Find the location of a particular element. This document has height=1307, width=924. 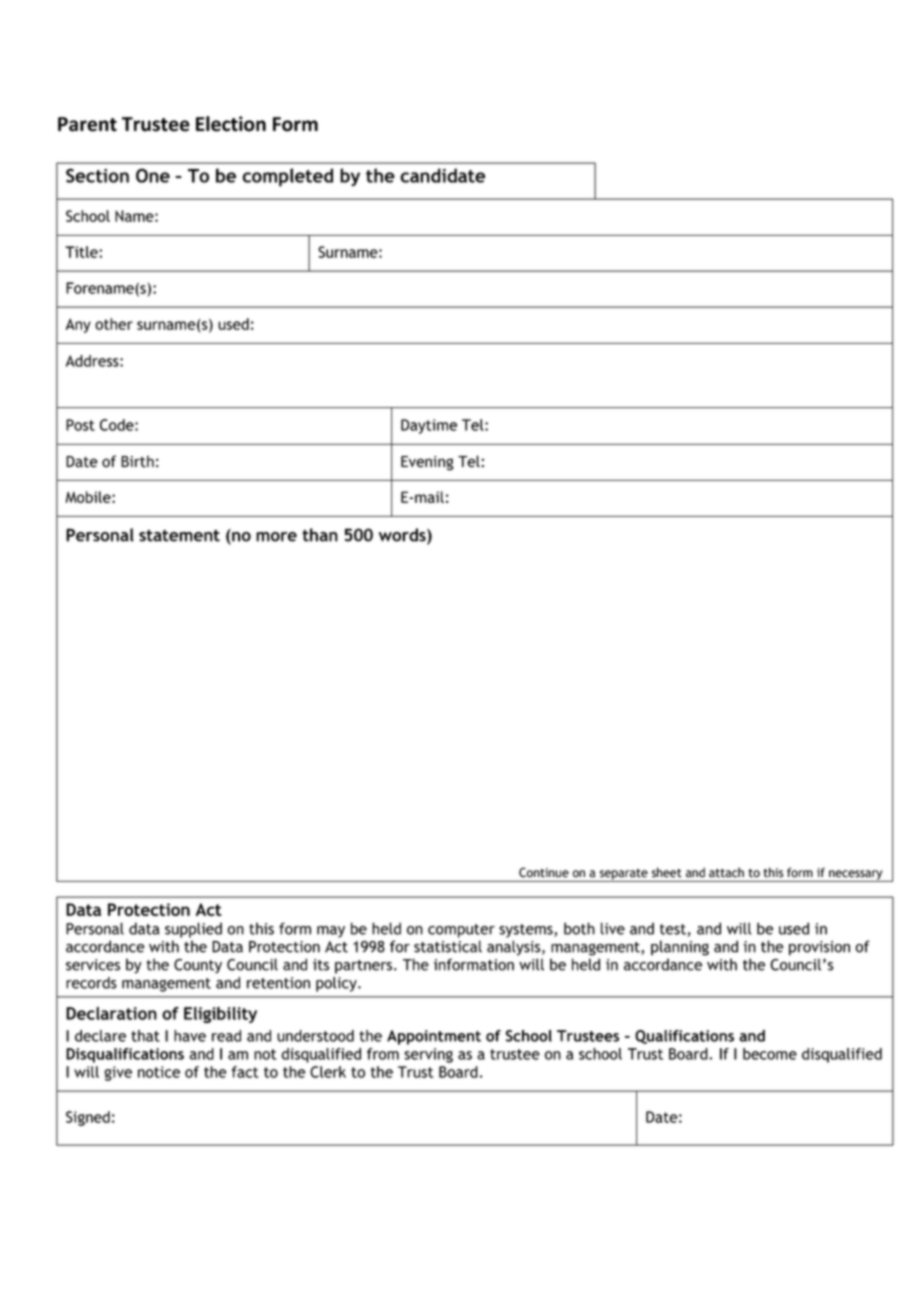

Evening is located at coordinates (427, 463).
